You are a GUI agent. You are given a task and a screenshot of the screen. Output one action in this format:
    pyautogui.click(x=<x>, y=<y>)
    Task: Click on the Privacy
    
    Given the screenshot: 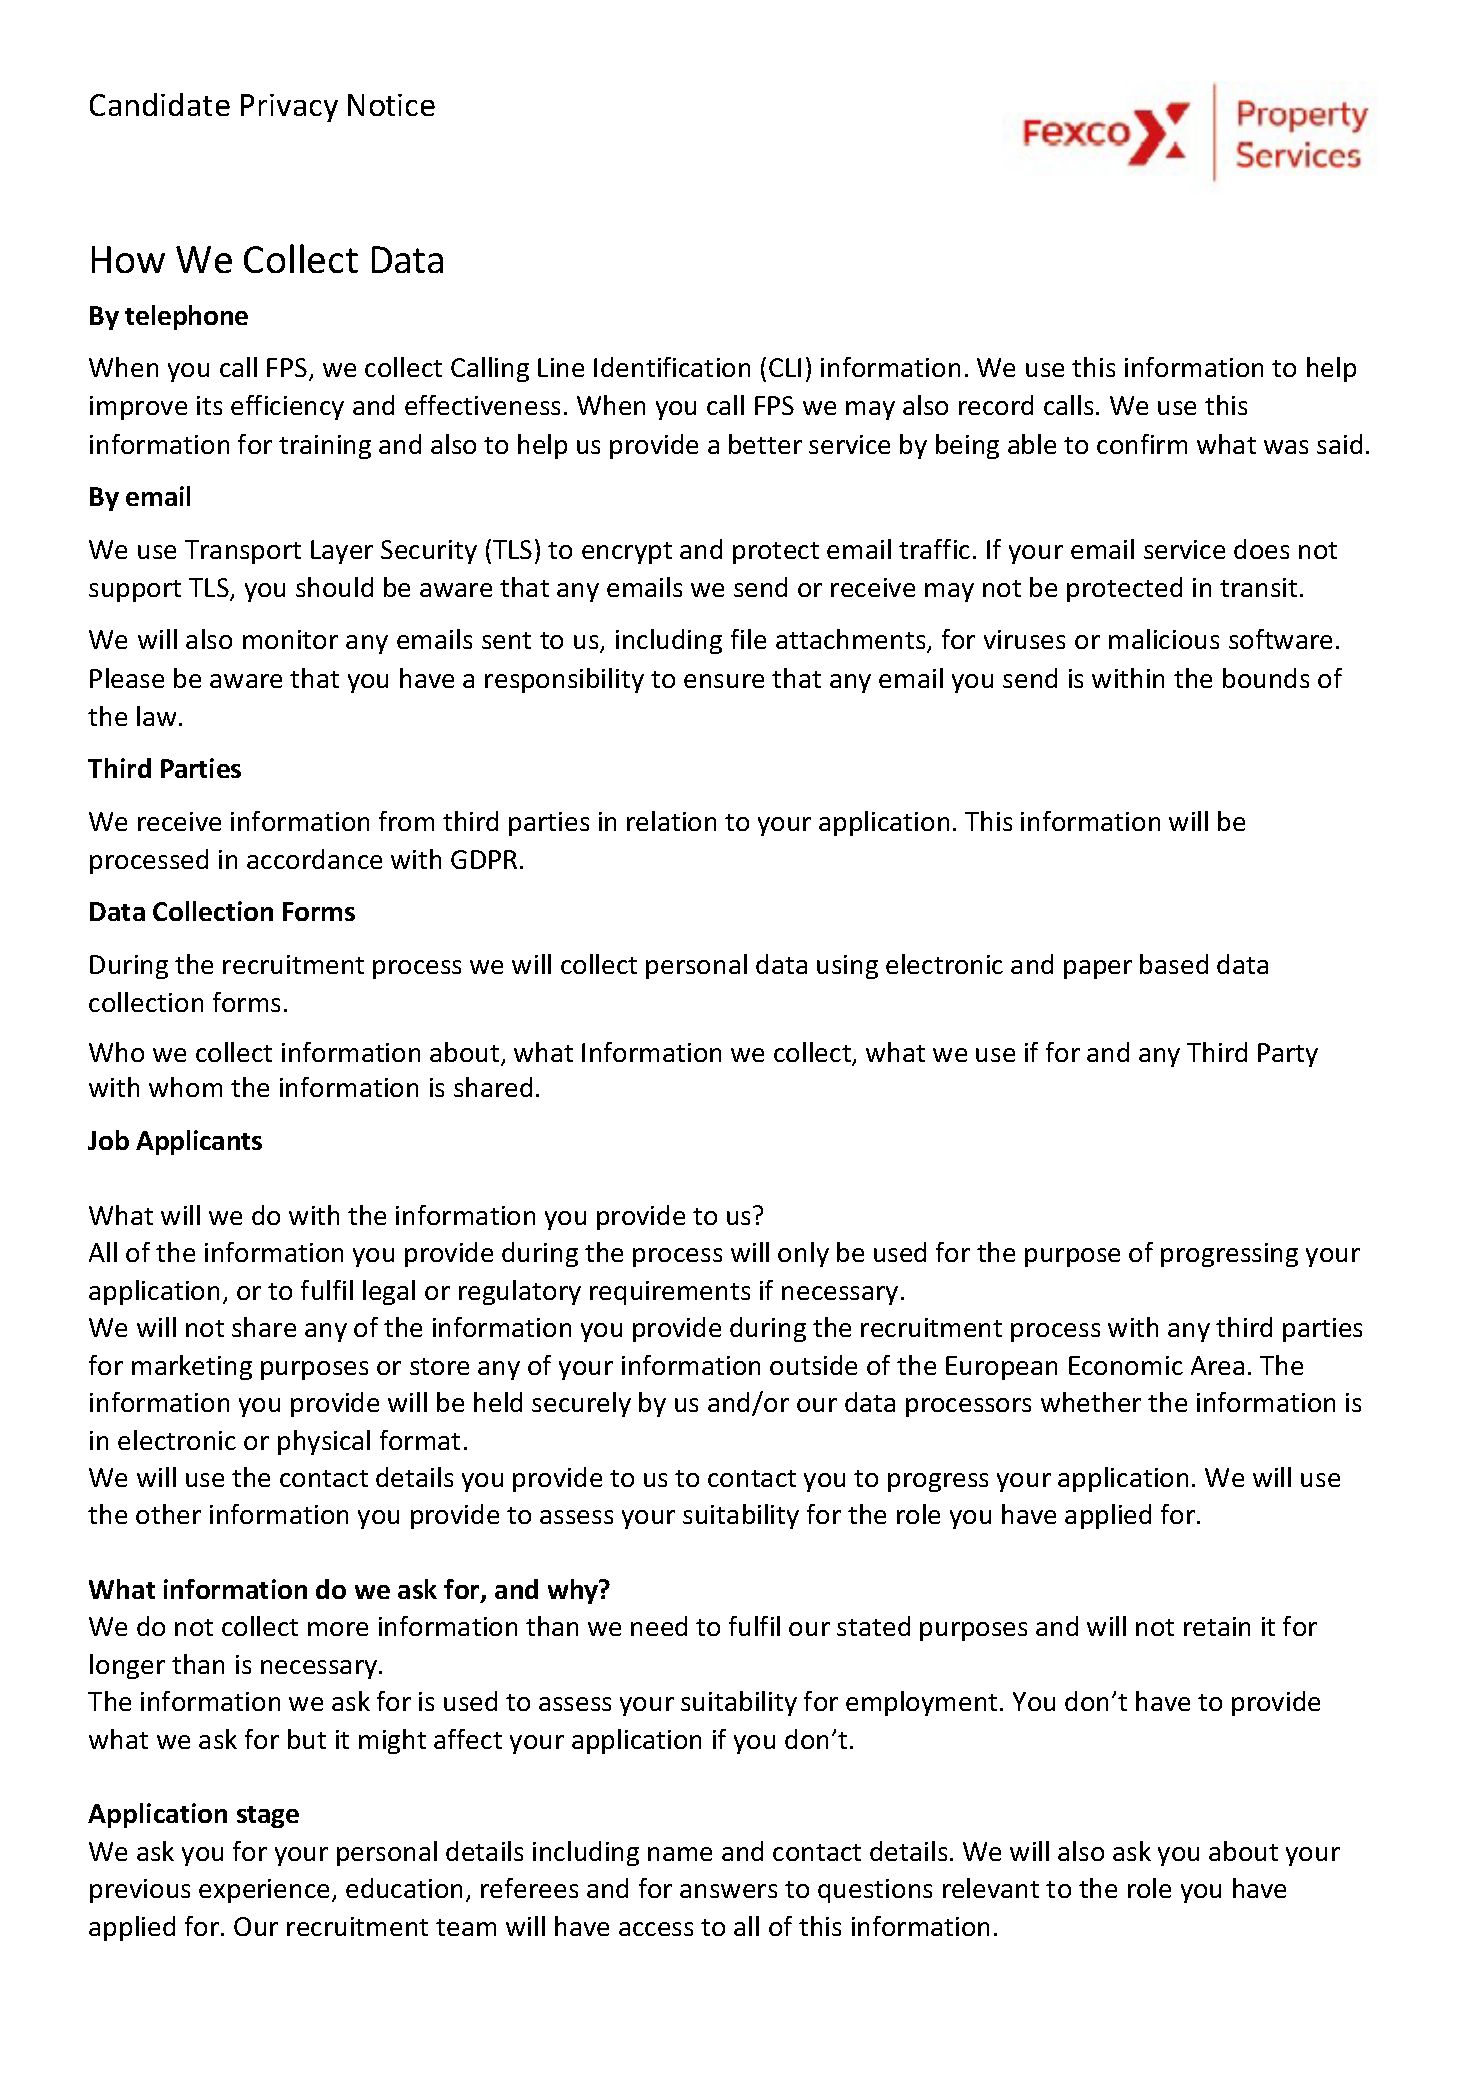 What is the action you would take?
    pyautogui.click(x=289, y=108)
